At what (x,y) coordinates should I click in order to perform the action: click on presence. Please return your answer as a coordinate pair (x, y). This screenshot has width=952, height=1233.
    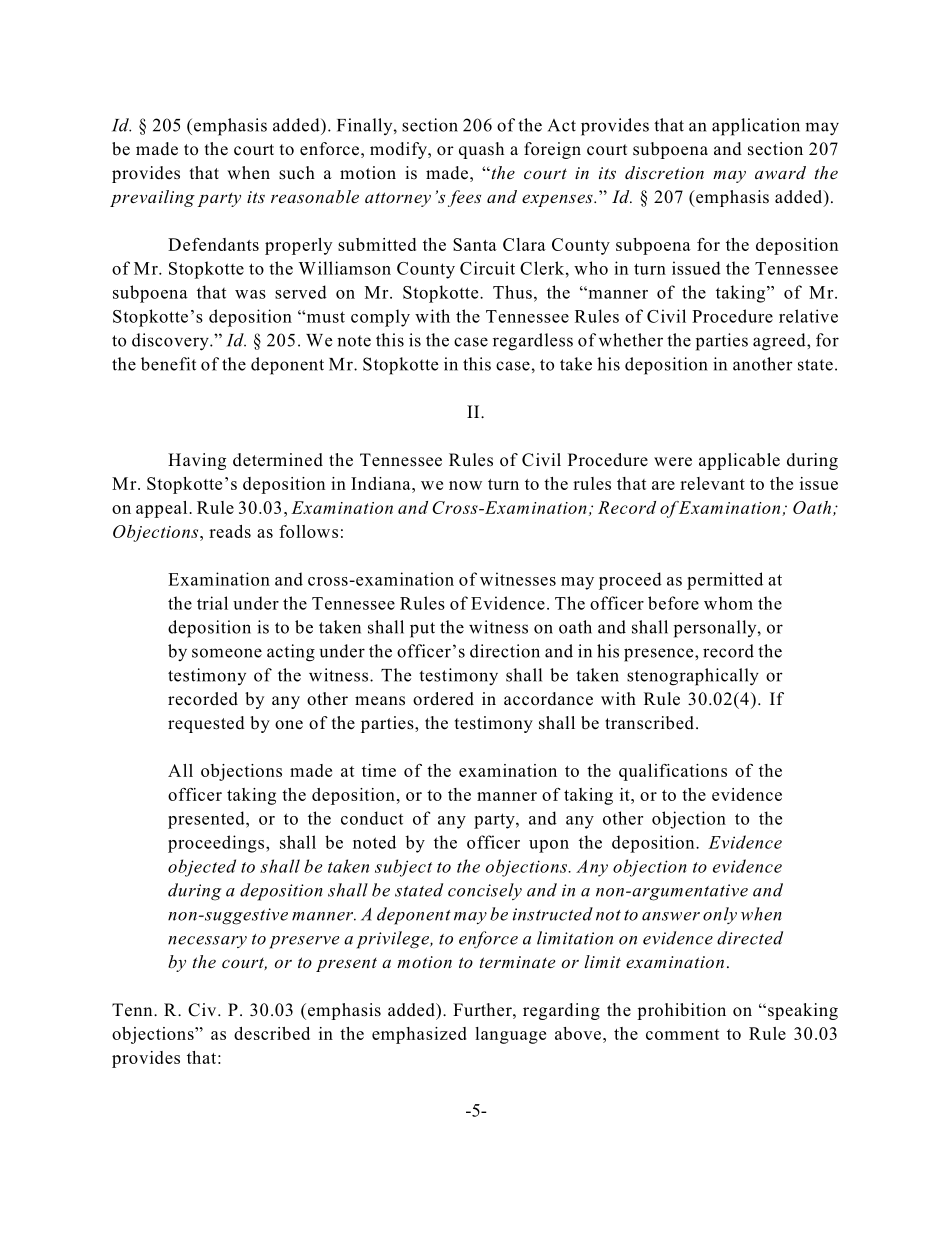
    Looking at the image, I should click on (660, 655).
